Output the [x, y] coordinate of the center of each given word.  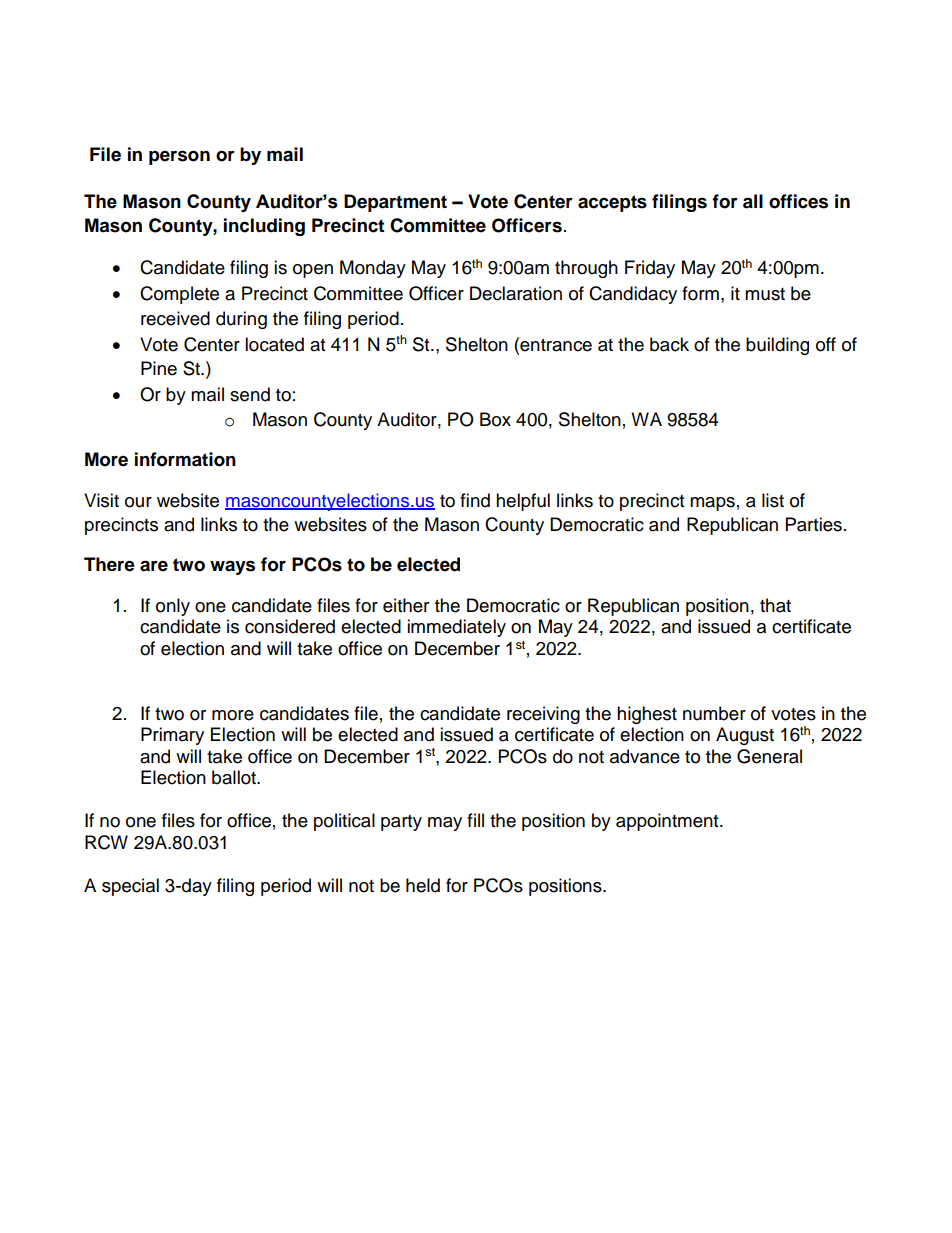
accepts [612, 203]
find [475, 500]
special [130, 887]
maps [712, 504]
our [138, 502]
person [179, 157]
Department [395, 203]
